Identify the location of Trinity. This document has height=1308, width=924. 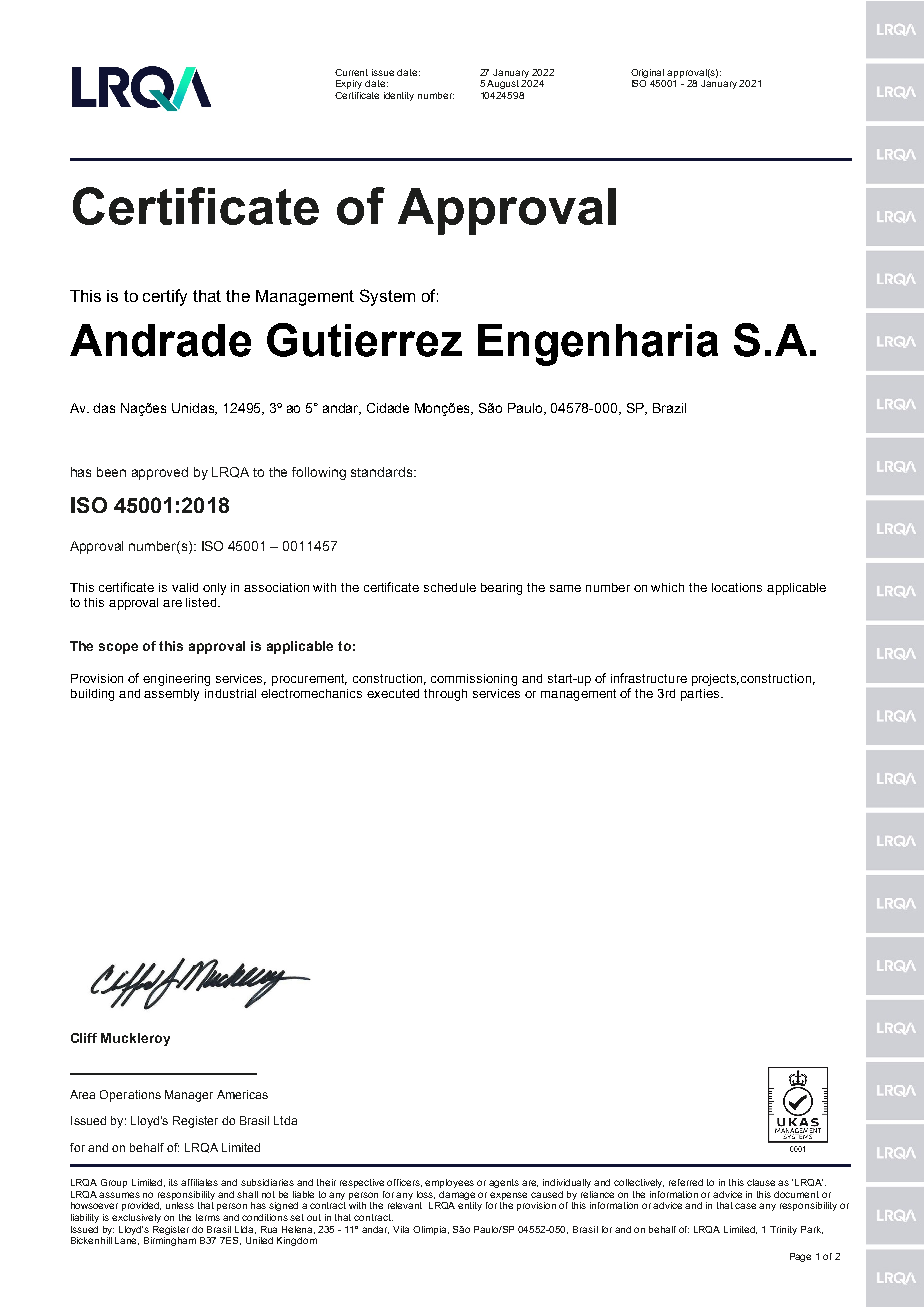
(783, 1230).
